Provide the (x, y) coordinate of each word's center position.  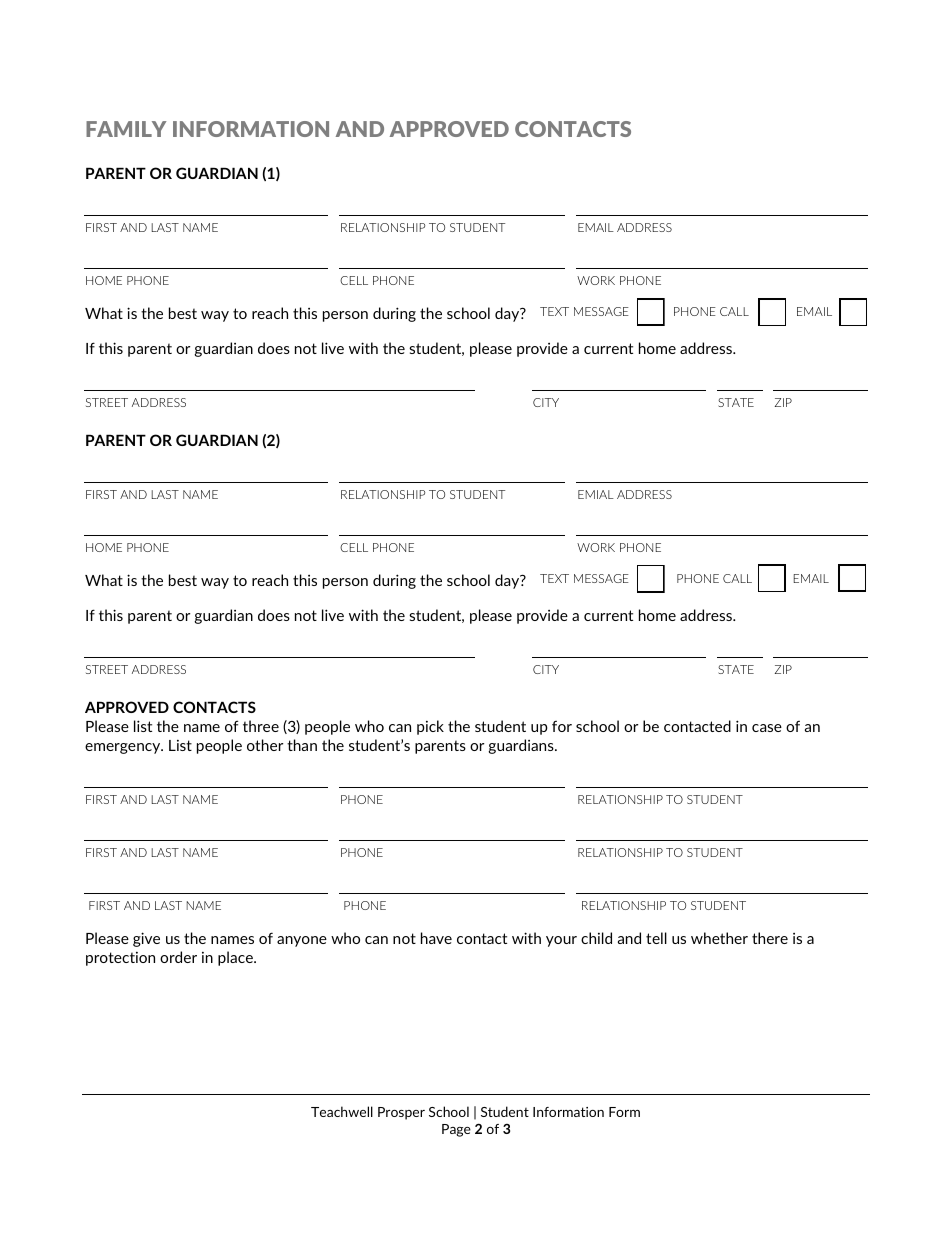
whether (719, 938)
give (146, 939)
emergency (124, 748)
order (178, 957)
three (261, 726)
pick (430, 727)
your (561, 941)
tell (656, 938)
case (767, 728)
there (770, 938)
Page (456, 1130)
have (436, 938)
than (302, 745)
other (265, 745)
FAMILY (126, 129)
